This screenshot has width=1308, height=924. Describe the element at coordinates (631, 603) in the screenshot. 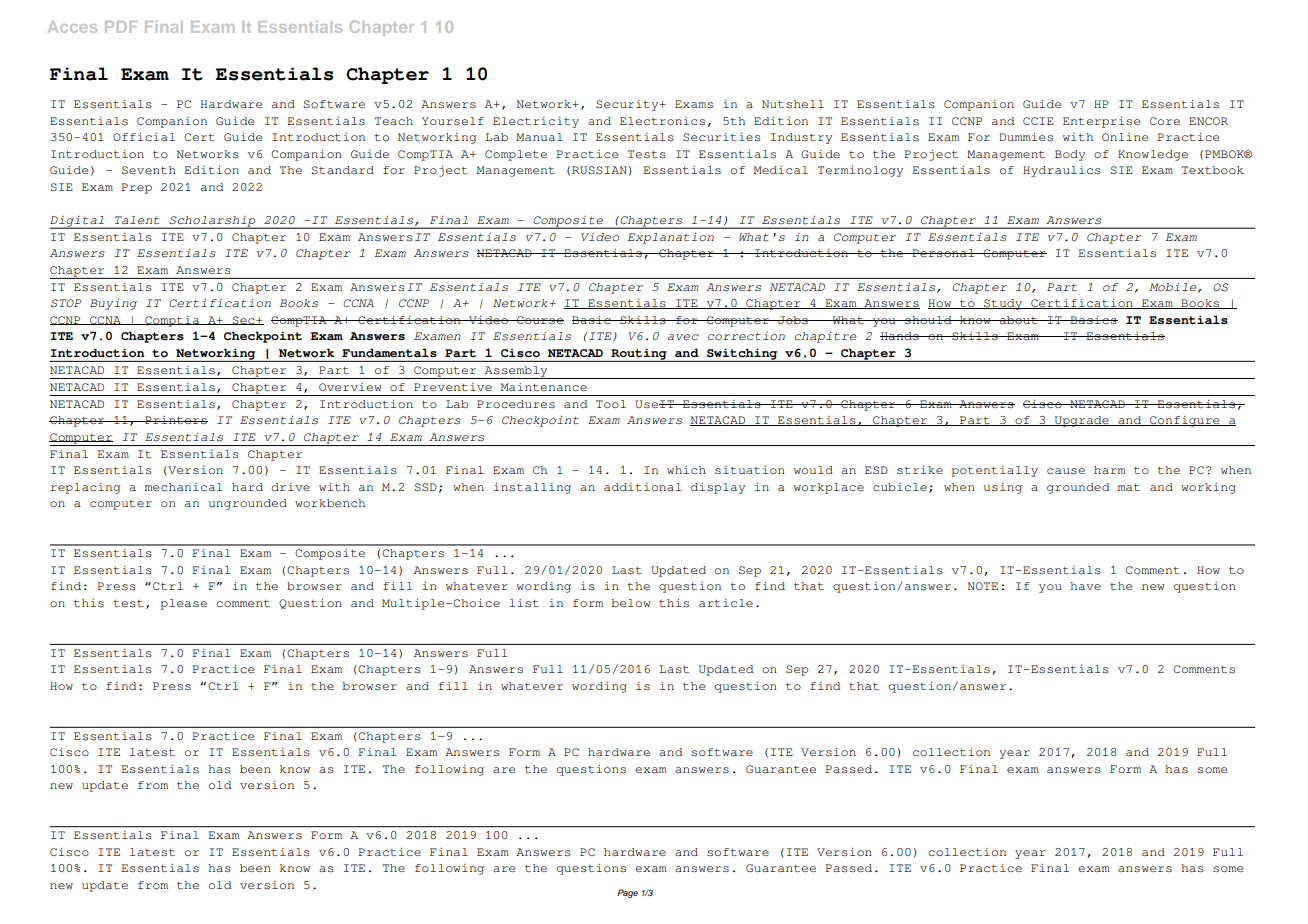

I see `below` at that location.
